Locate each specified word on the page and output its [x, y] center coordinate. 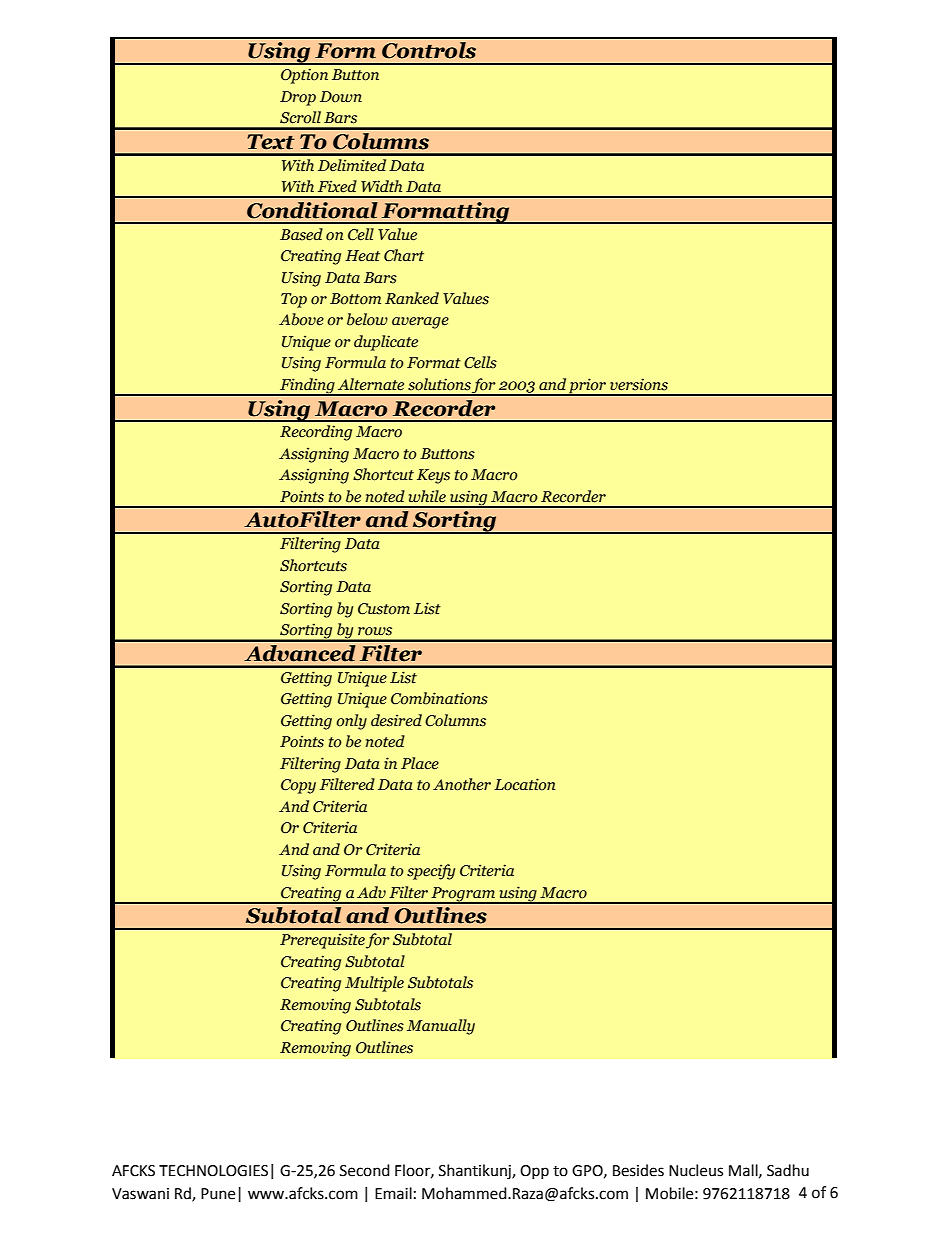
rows [375, 631]
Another [462, 784]
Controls [429, 50]
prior [588, 387]
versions [639, 384]
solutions [439, 384]
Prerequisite [322, 941]
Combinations [439, 698]
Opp [534, 1172]
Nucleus [696, 1170]
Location [524, 784]
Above [301, 319]
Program [463, 895]
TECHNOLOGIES [213, 1171]
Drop [298, 98]
